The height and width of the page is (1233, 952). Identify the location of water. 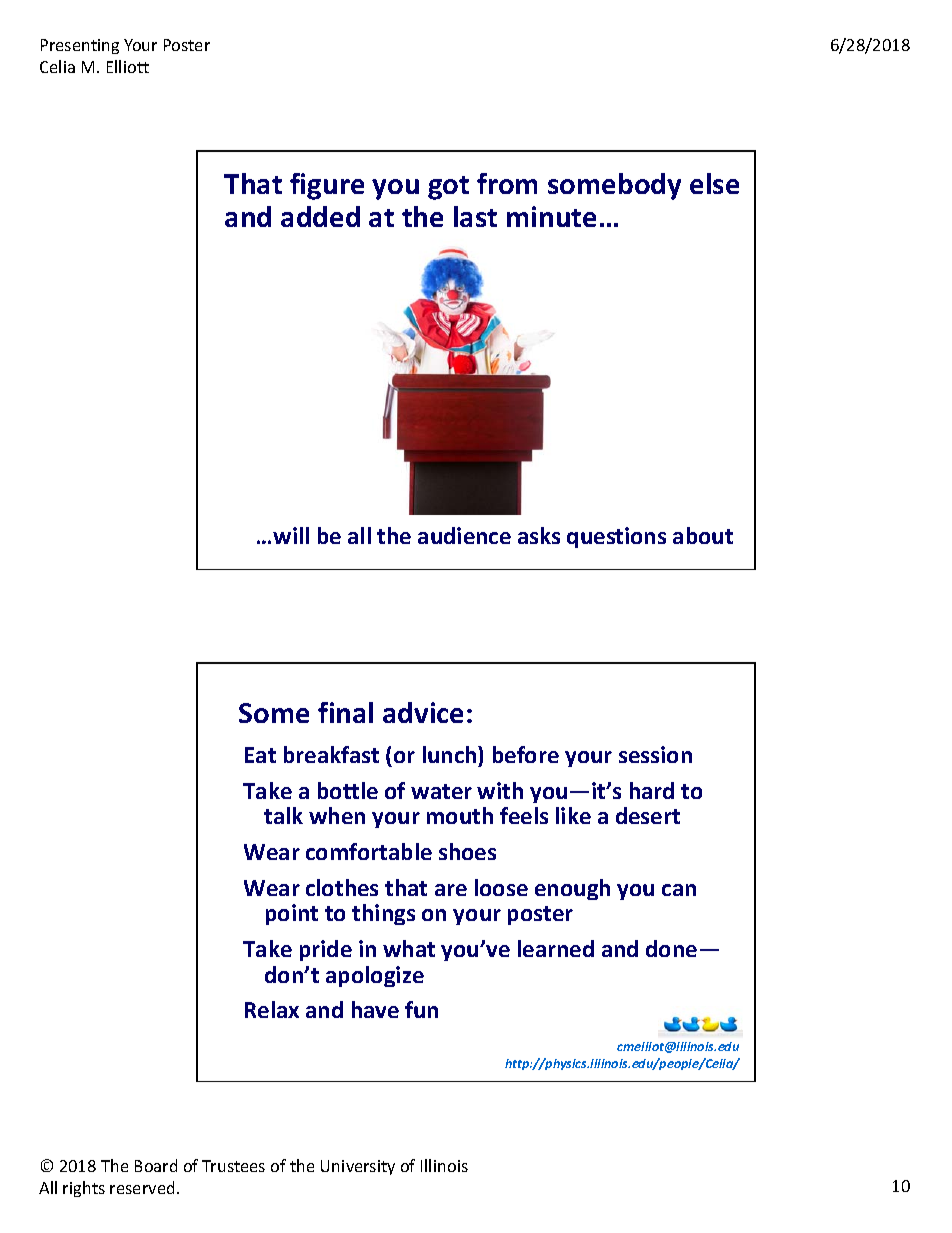
(441, 791).
